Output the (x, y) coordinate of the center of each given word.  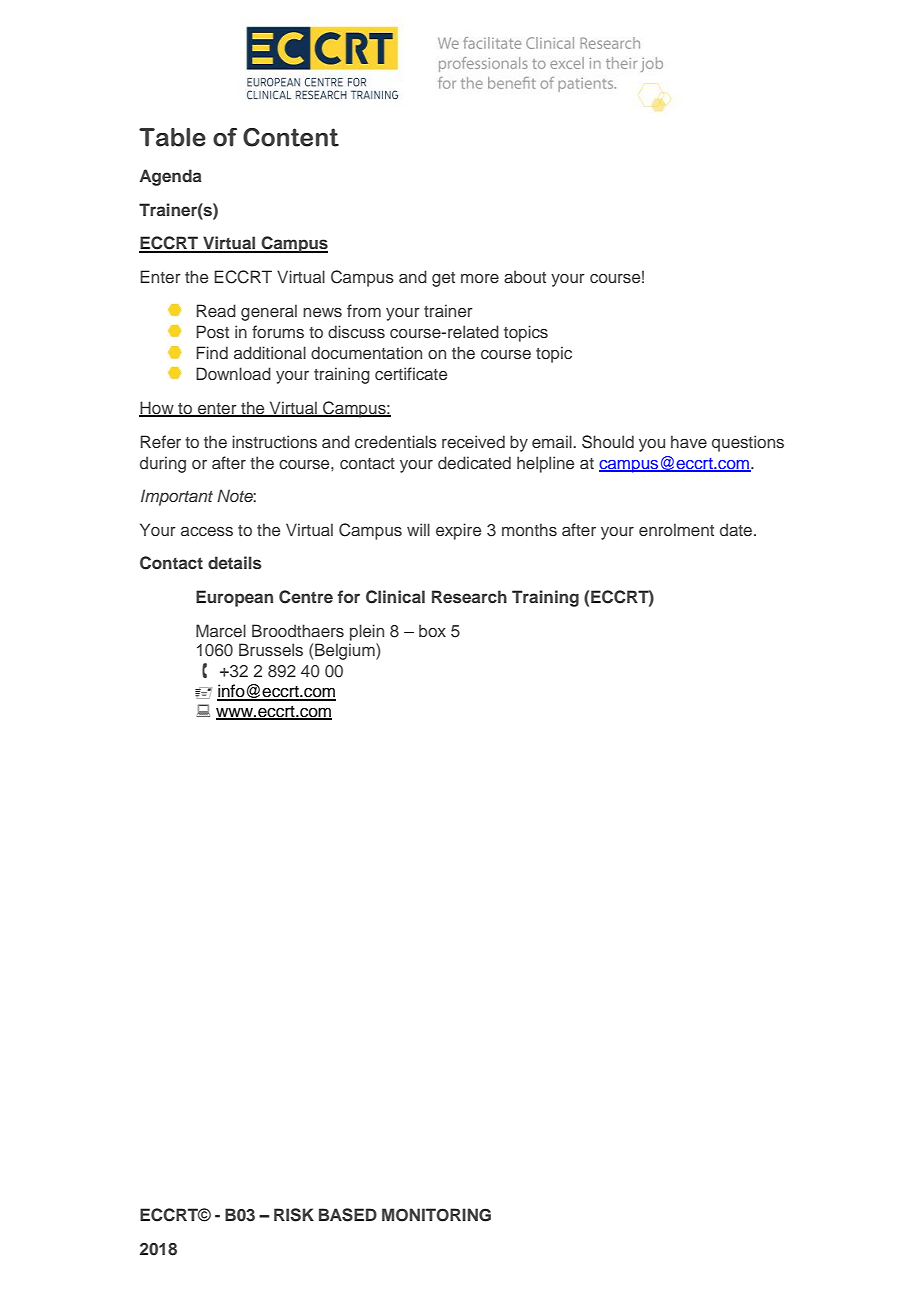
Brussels (271, 650)
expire (458, 531)
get (443, 279)
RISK (294, 1215)
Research (469, 596)
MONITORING (436, 1215)
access (207, 532)
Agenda (171, 177)
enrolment (676, 529)
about (525, 276)
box (432, 630)
